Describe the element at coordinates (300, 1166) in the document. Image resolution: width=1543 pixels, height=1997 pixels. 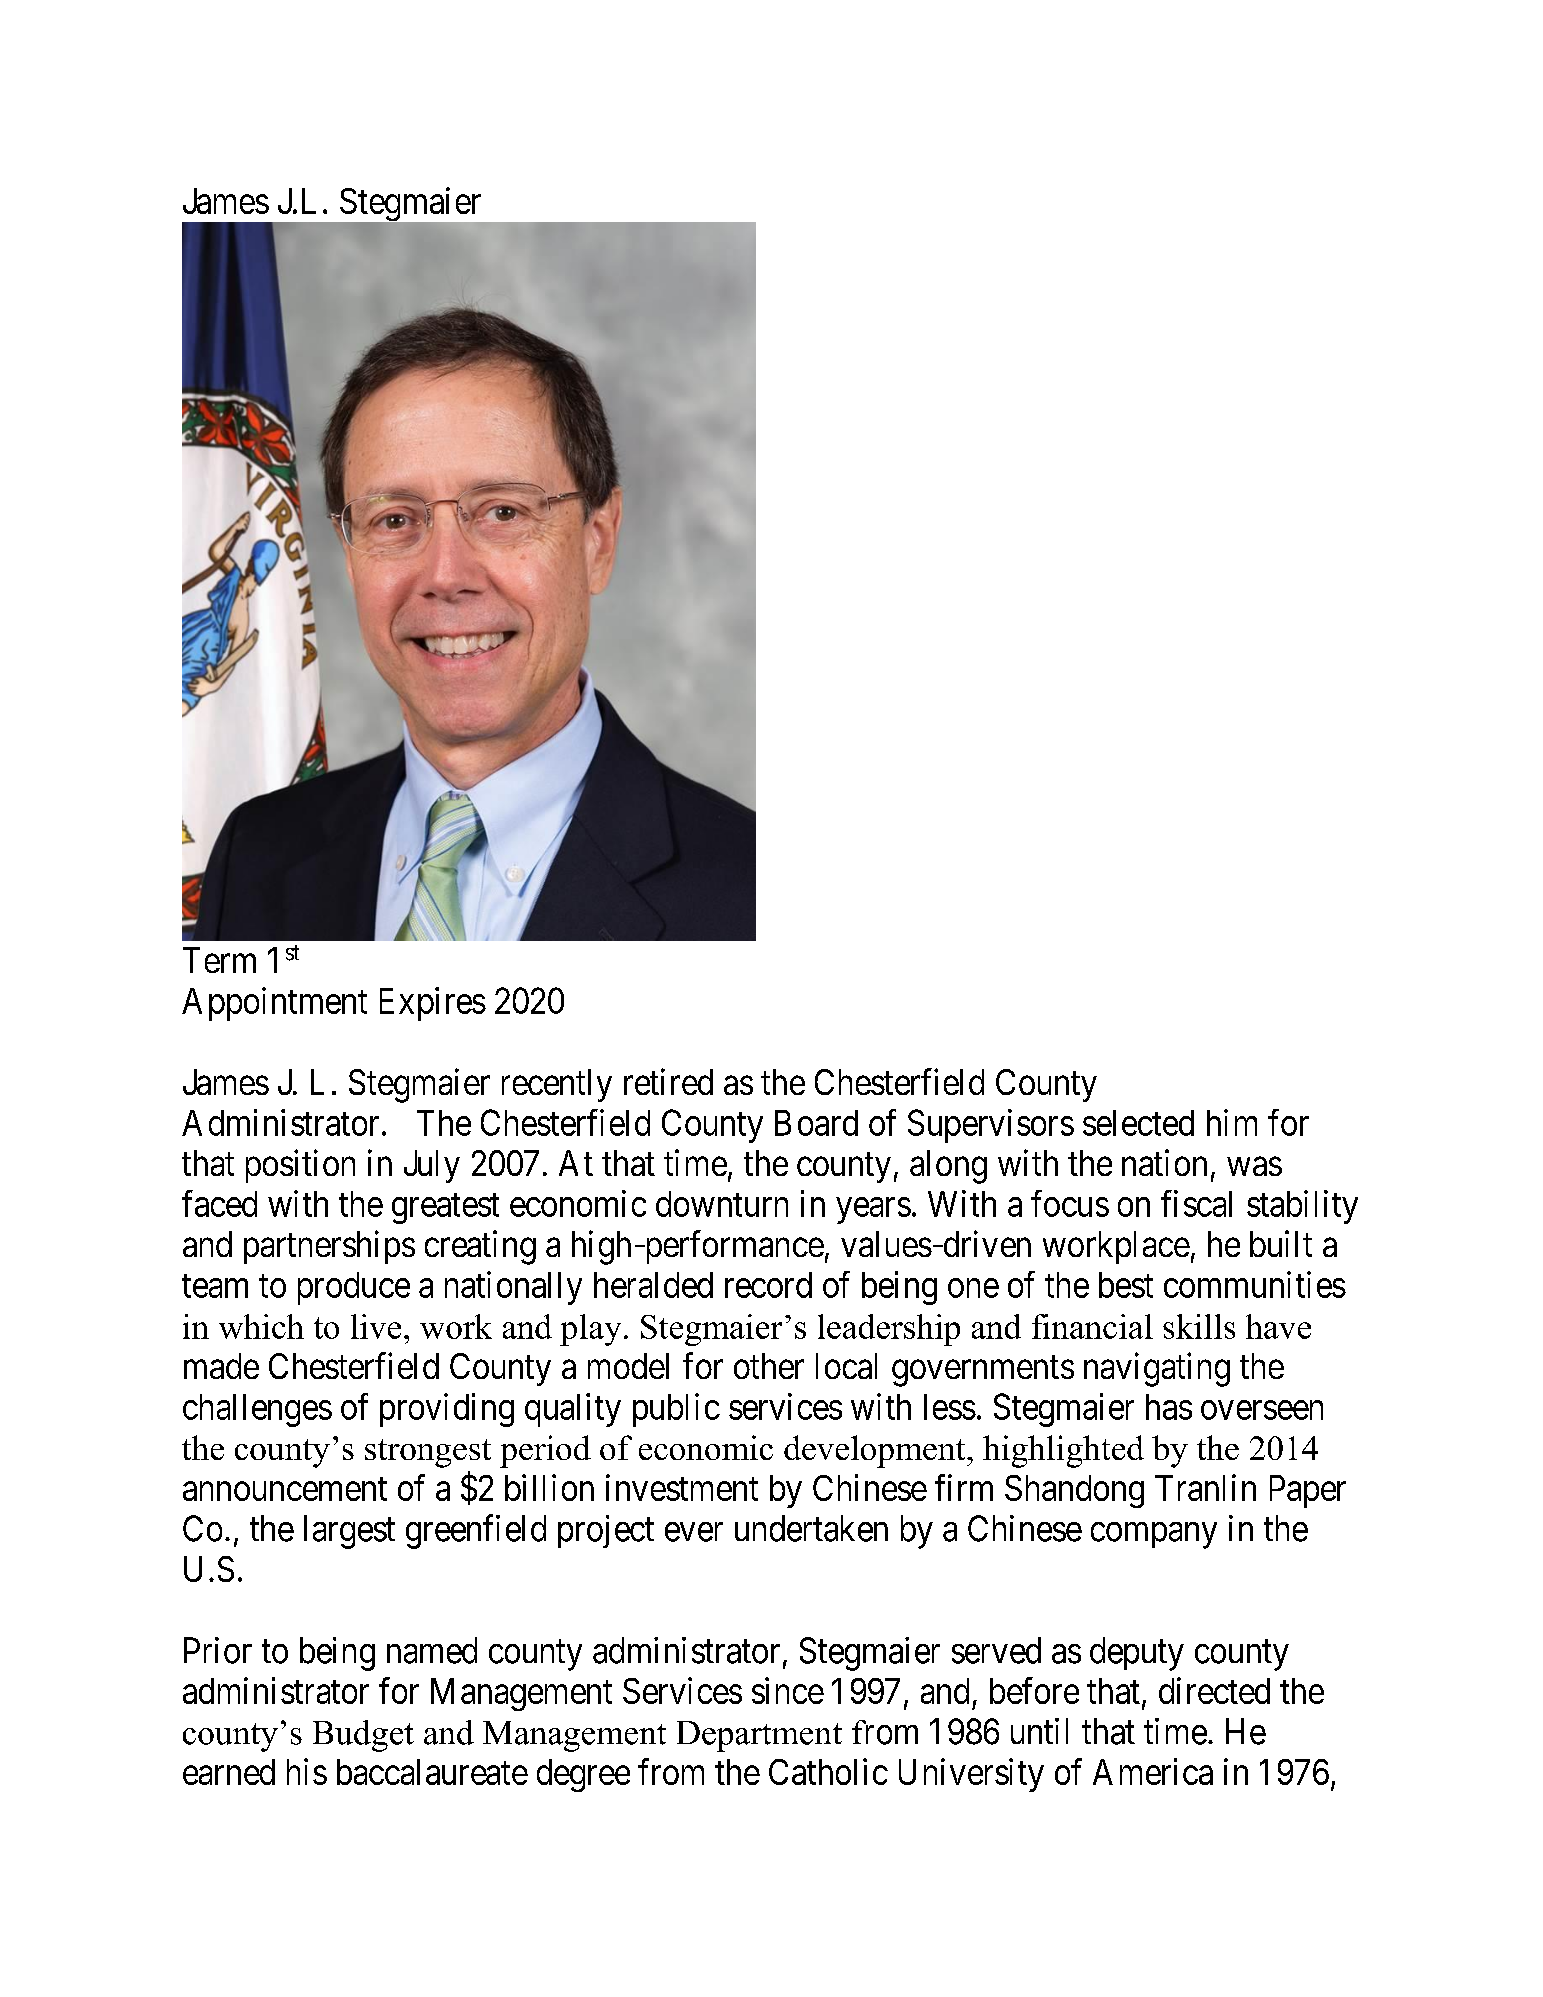
I see `position` at that location.
